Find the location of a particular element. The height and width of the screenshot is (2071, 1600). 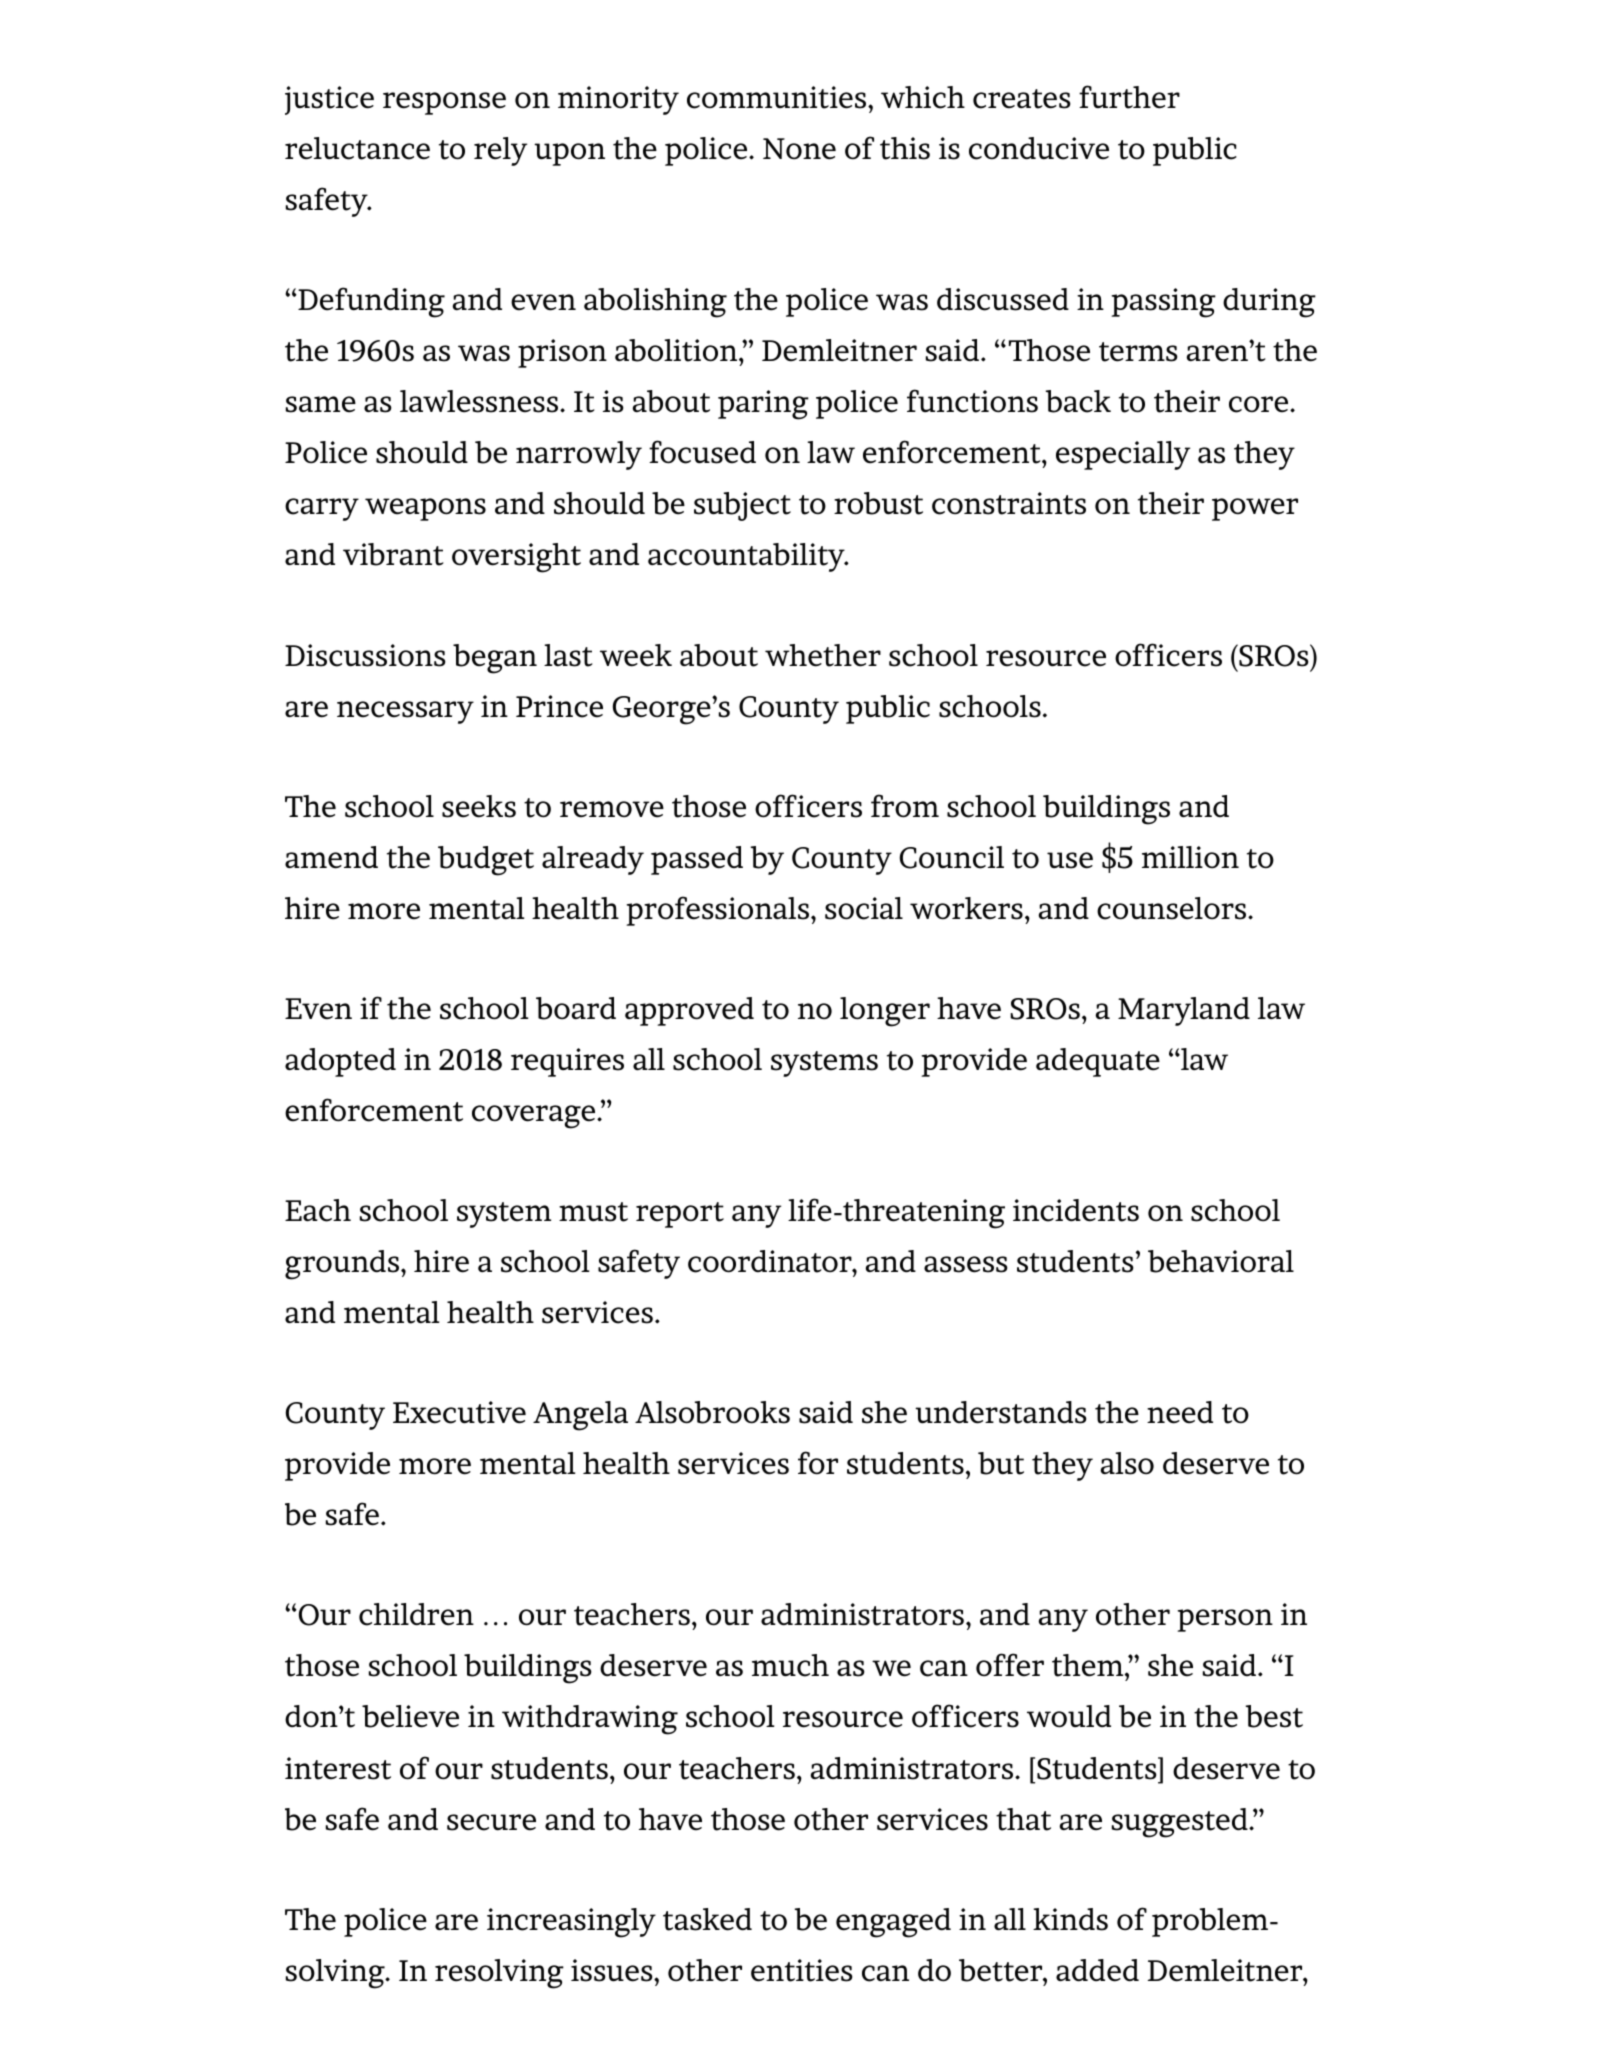

necessary is located at coordinates (405, 712).
